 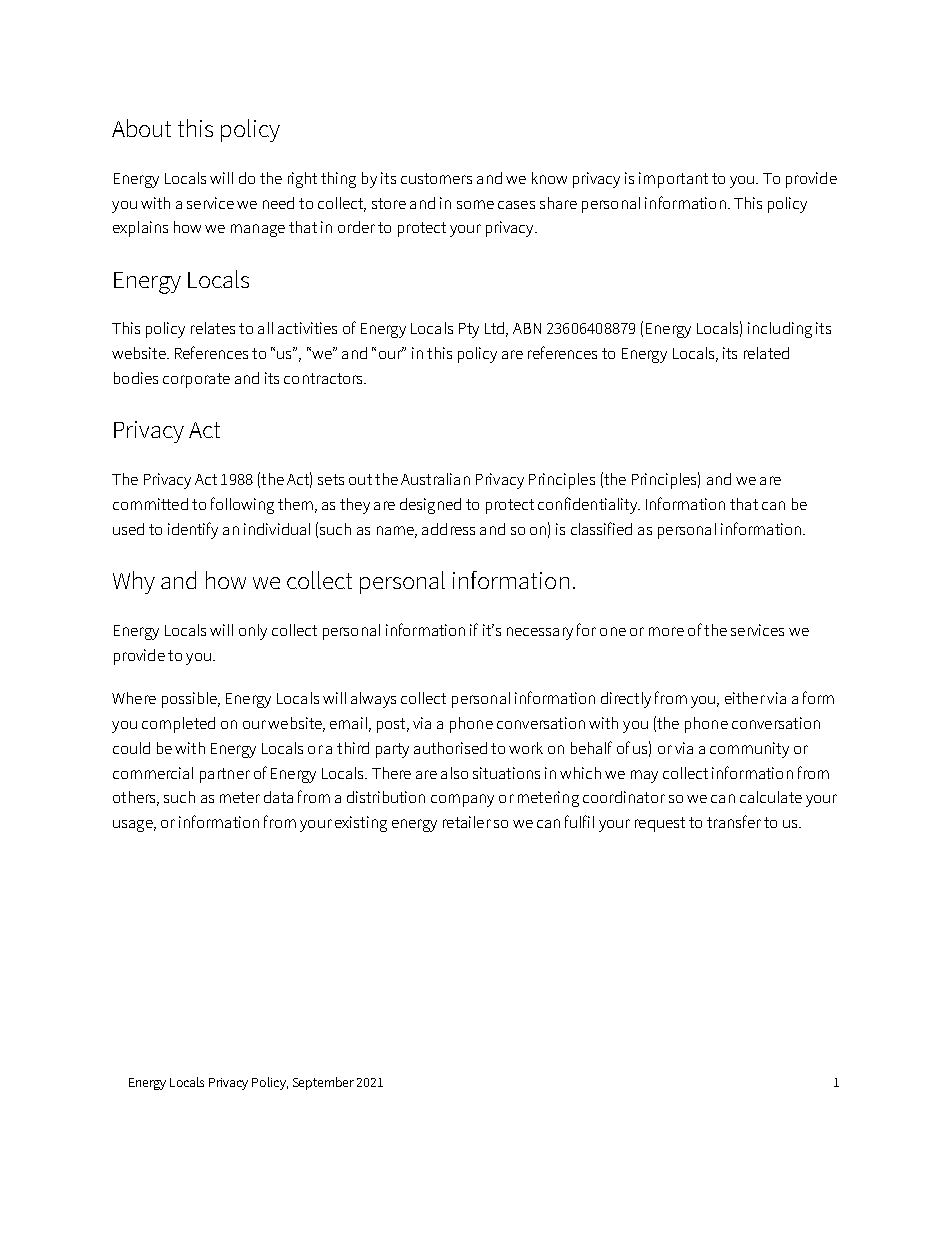 I want to click on retailer, so click(x=467, y=822).
